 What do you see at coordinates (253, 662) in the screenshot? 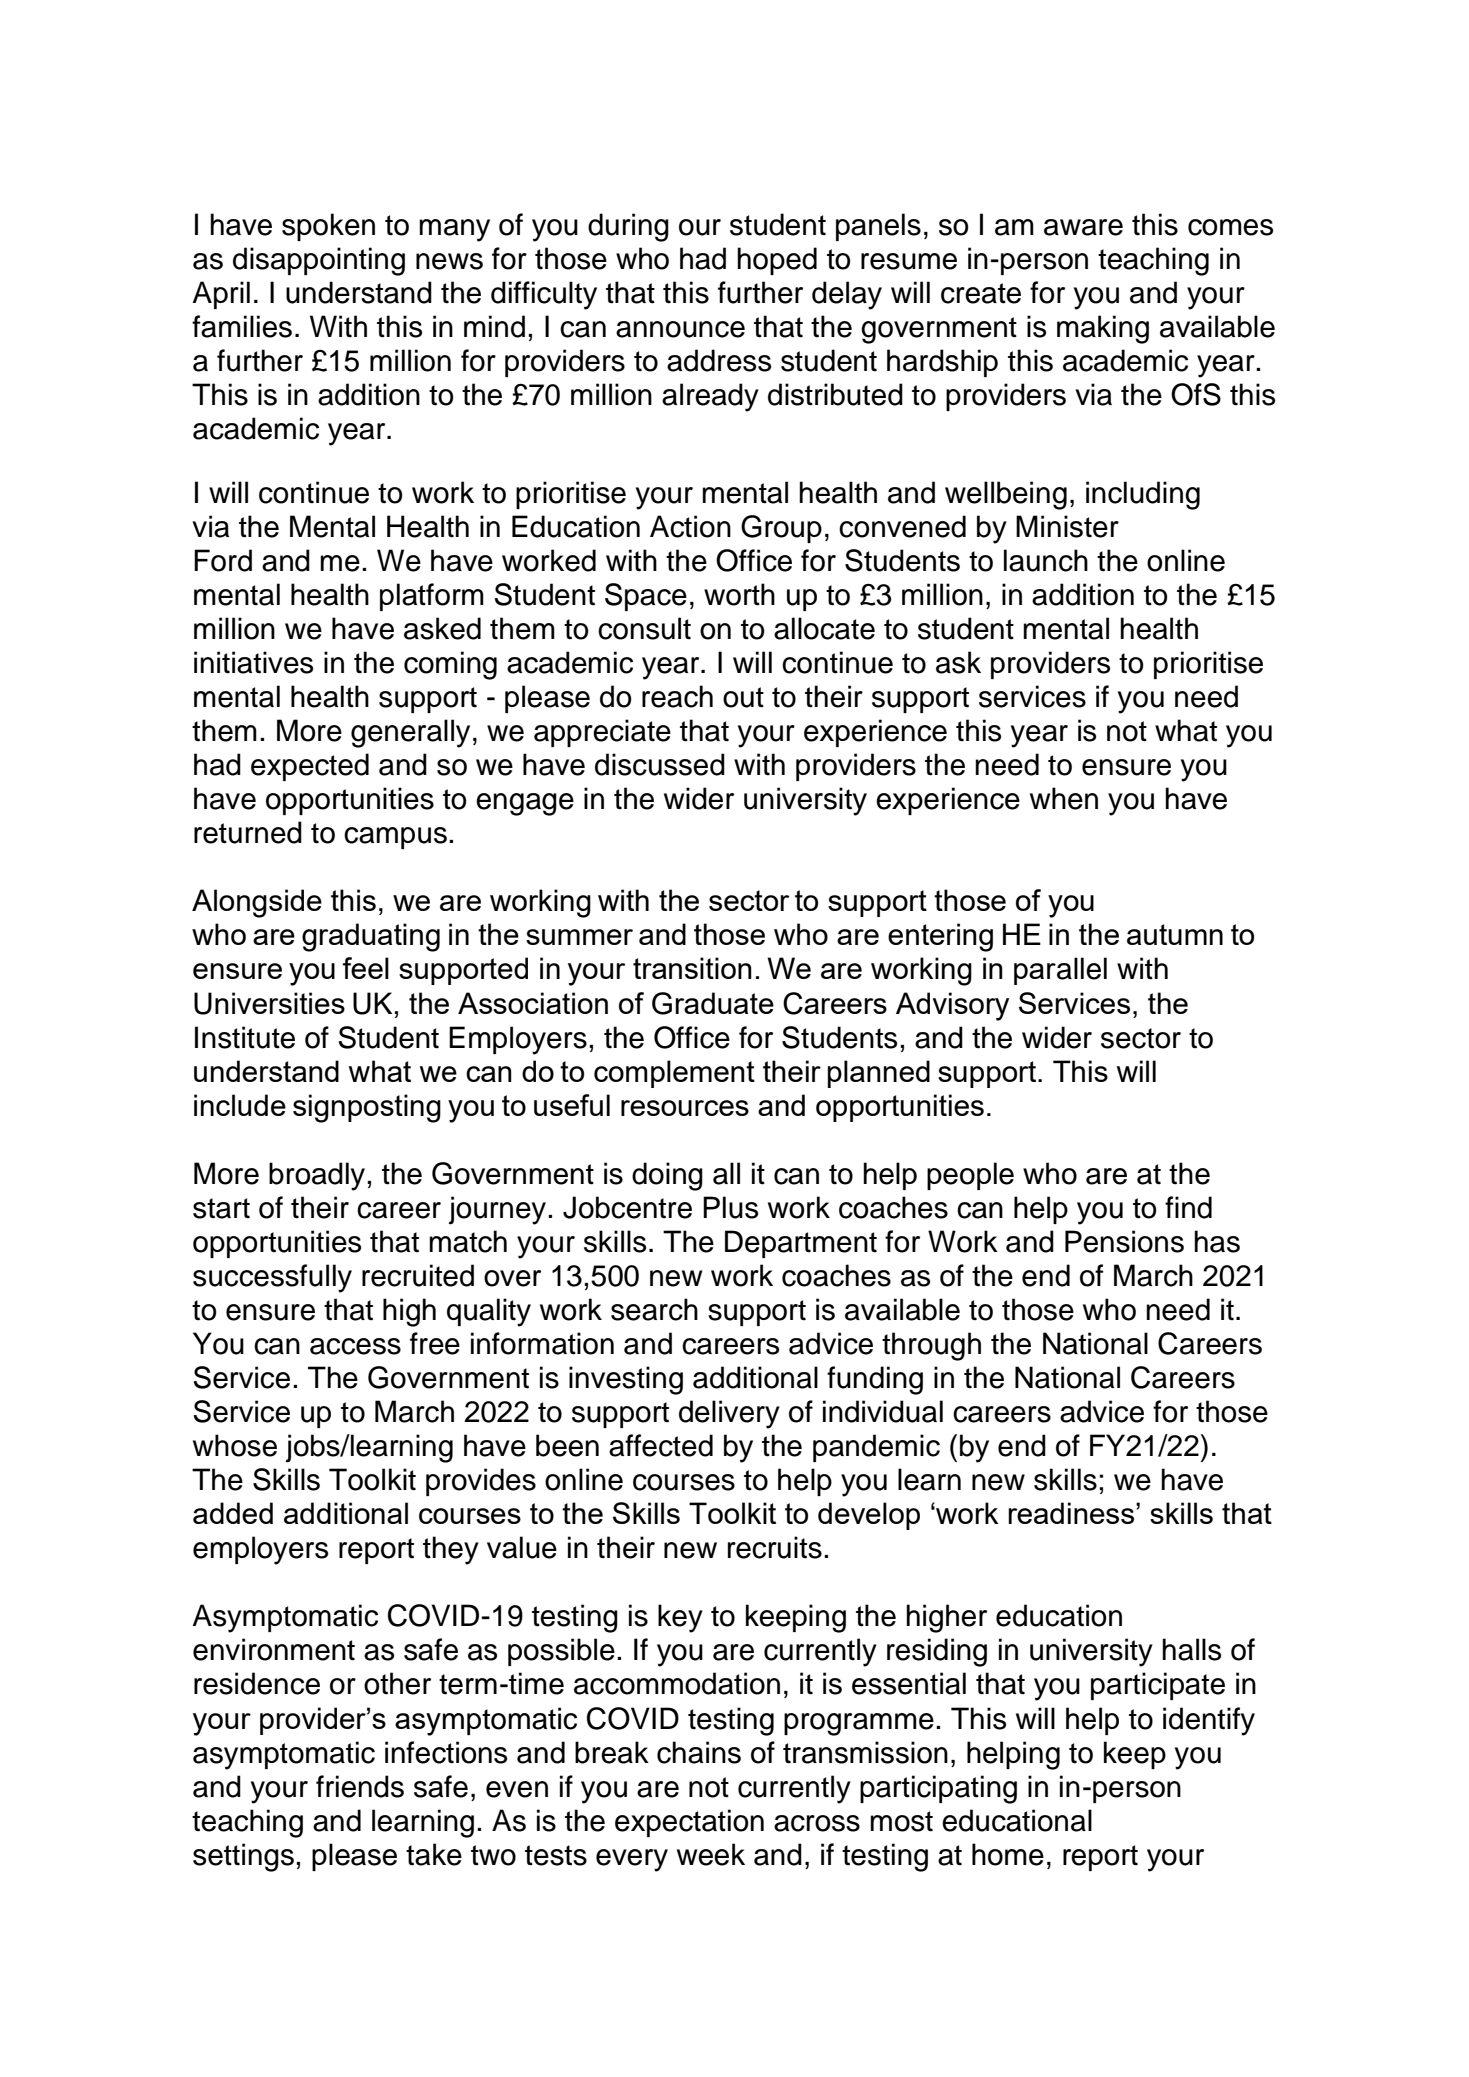
I see `initiatives` at bounding box center [253, 662].
